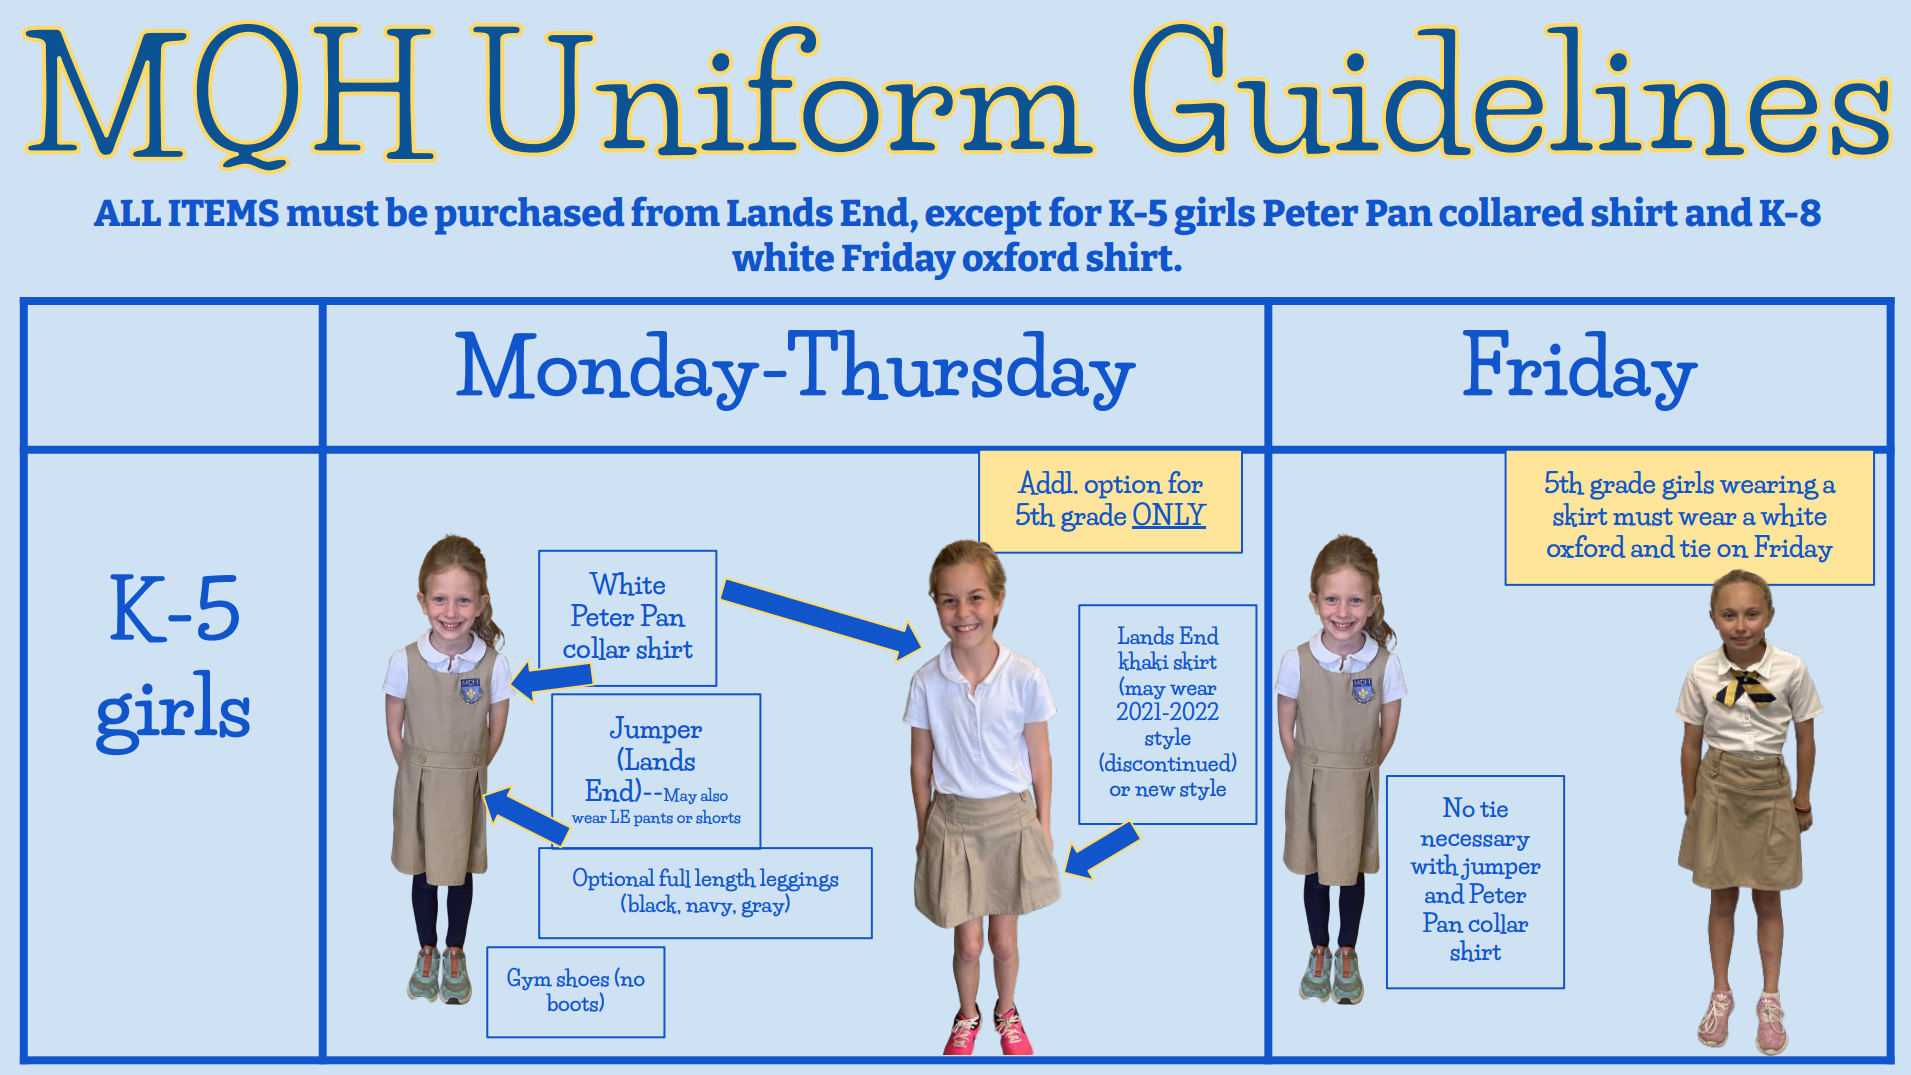 The height and width of the screenshot is (1075, 1911). I want to click on Gym, so click(529, 979).
